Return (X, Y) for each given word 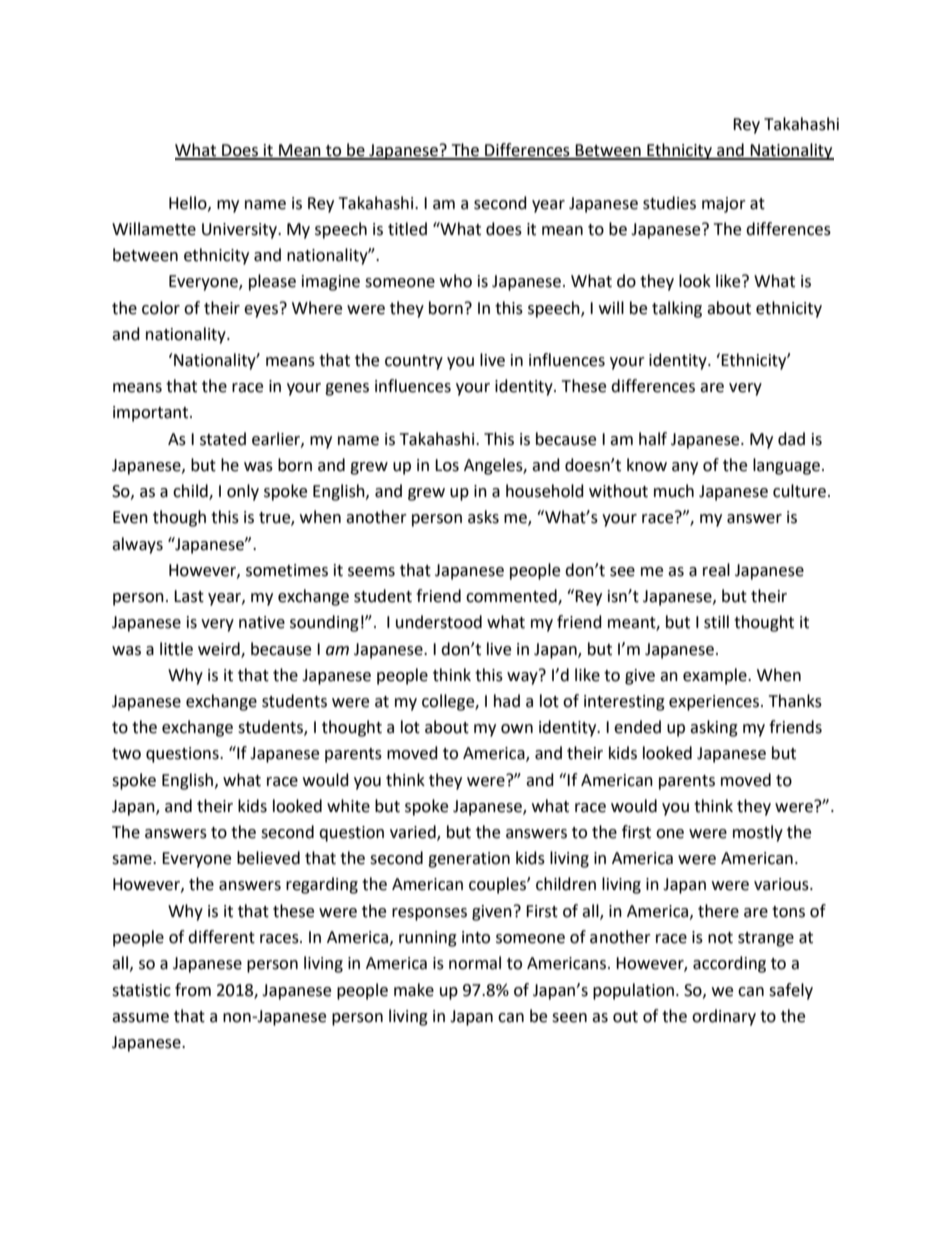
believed (268, 858)
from (193, 990)
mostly (758, 833)
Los (447, 465)
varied (414, 833)
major (724, 205)
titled (407, 229)
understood (439, 622)
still (716, 622)
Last (189, 596)
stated (223, 439)
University (241, 231)
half (653, 439)
